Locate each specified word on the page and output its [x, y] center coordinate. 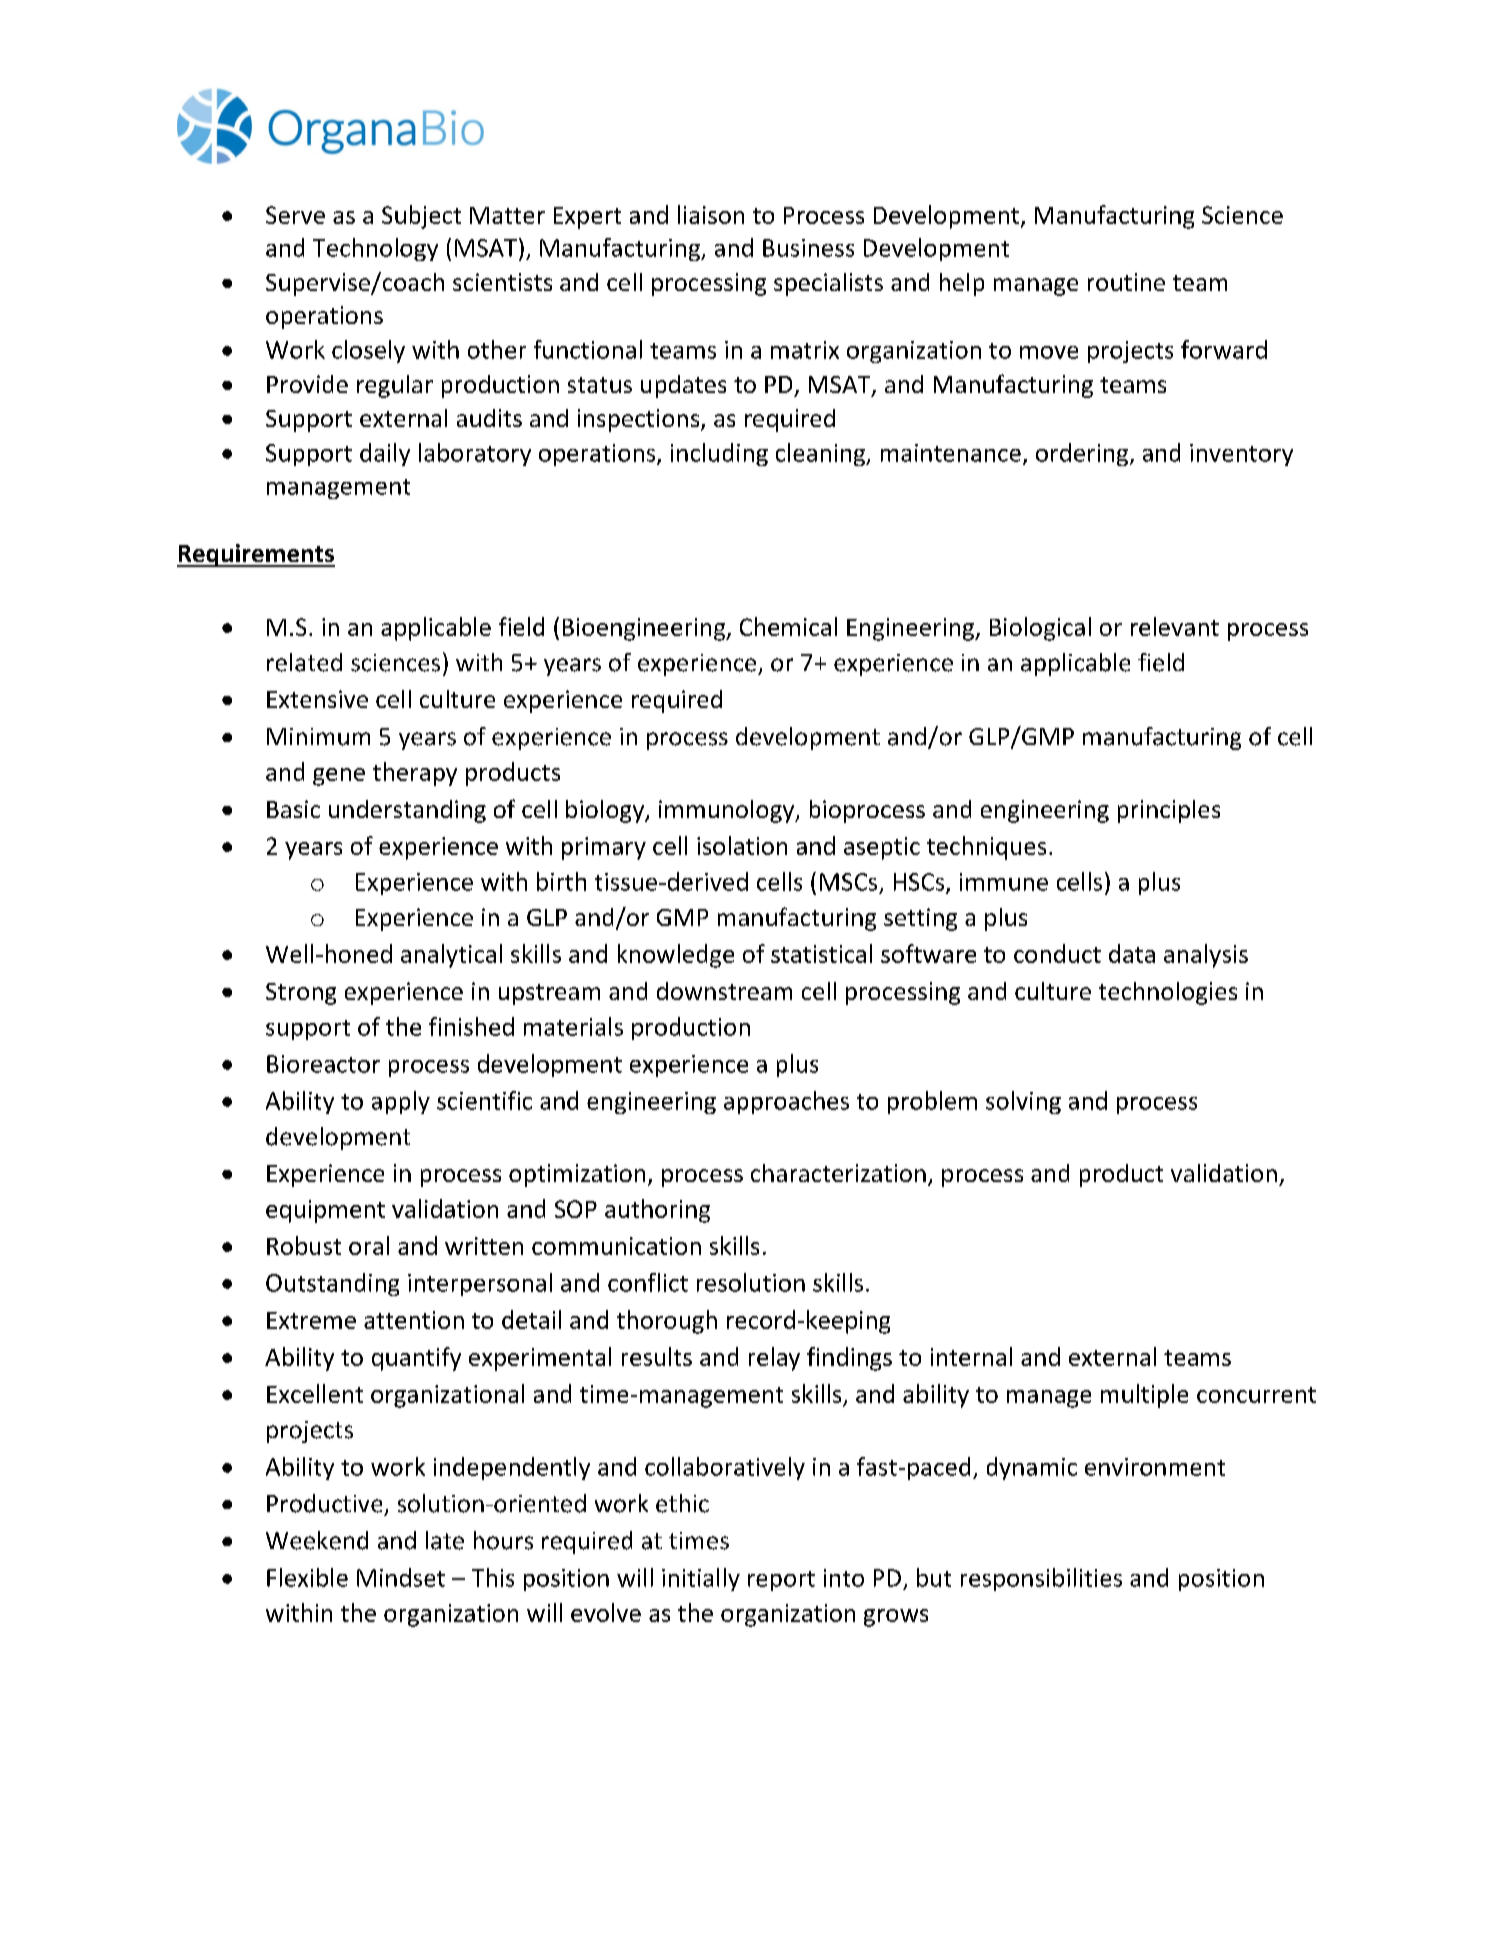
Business [808, 248]
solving [1023, 1102]
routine [1126, 282]
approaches [786, 1102]
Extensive [317, 699]
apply [401, 1102]
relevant [1175, 626]
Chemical [788, 626]
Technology [375, 249]
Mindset [401, 1577]
